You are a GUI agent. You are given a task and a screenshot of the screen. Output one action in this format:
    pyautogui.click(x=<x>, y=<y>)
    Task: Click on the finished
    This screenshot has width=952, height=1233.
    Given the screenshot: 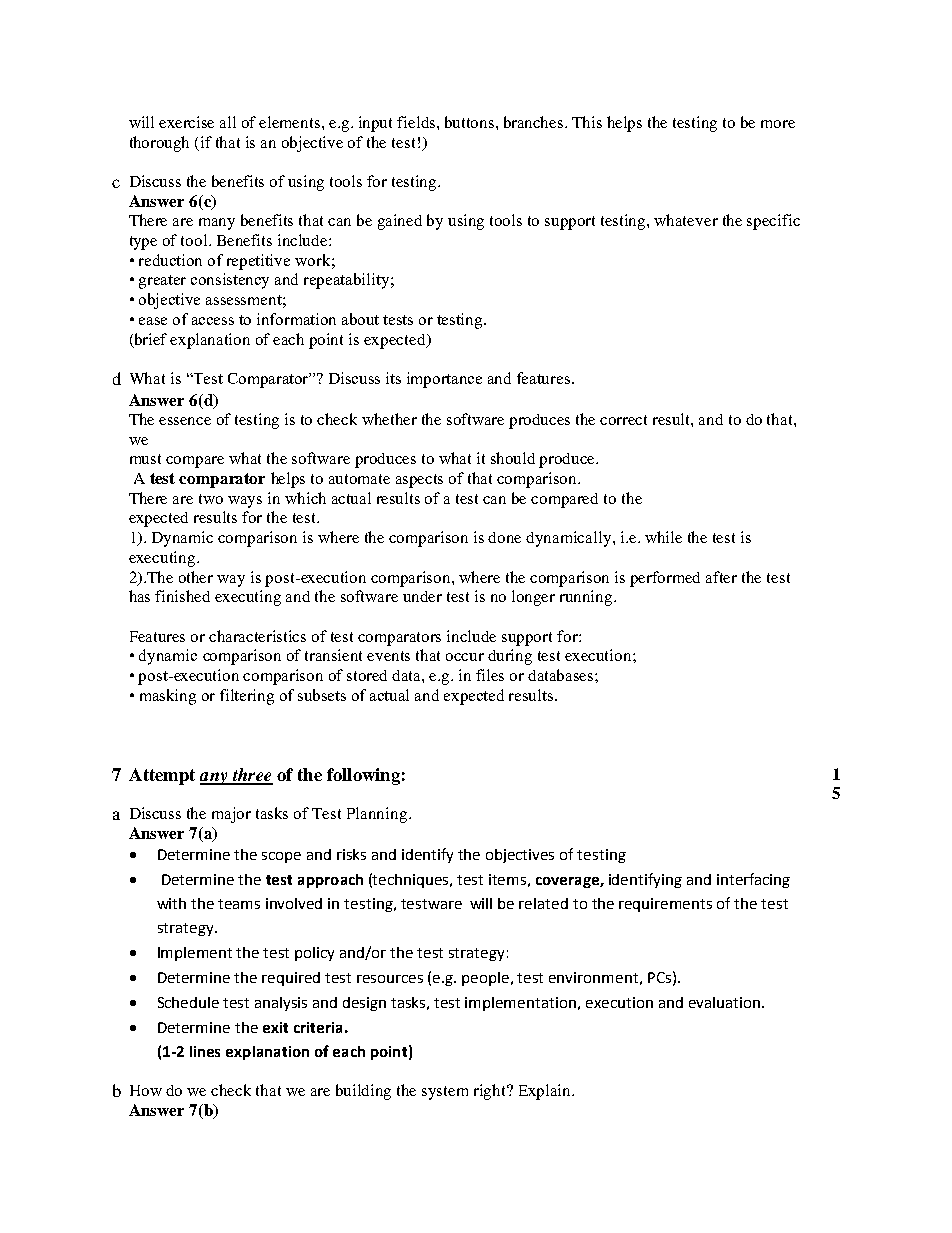 What is the action you would take?
    pyautogui.click(x=182, y=596)
